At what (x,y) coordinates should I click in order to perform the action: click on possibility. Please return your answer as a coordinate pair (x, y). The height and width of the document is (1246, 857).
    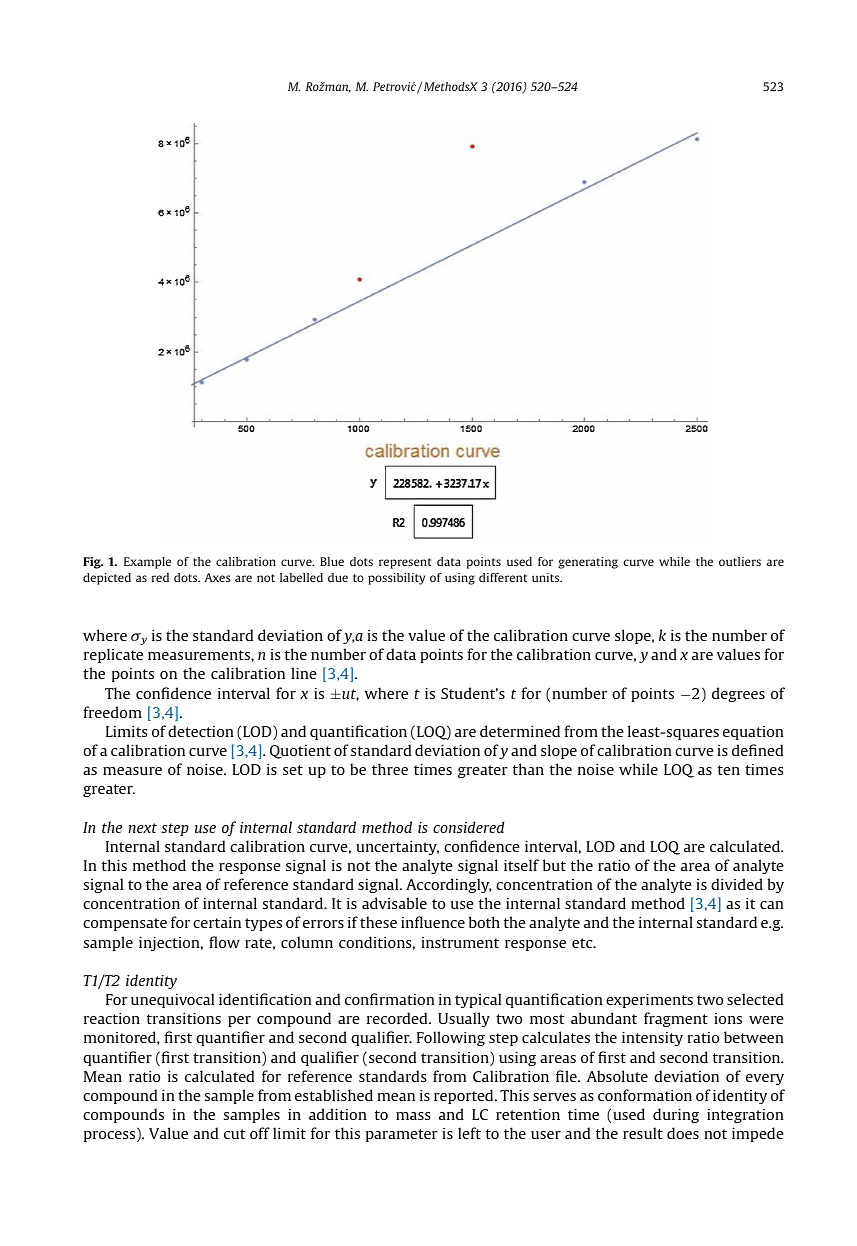
    Looking at the image, I should click on (396, 579).
